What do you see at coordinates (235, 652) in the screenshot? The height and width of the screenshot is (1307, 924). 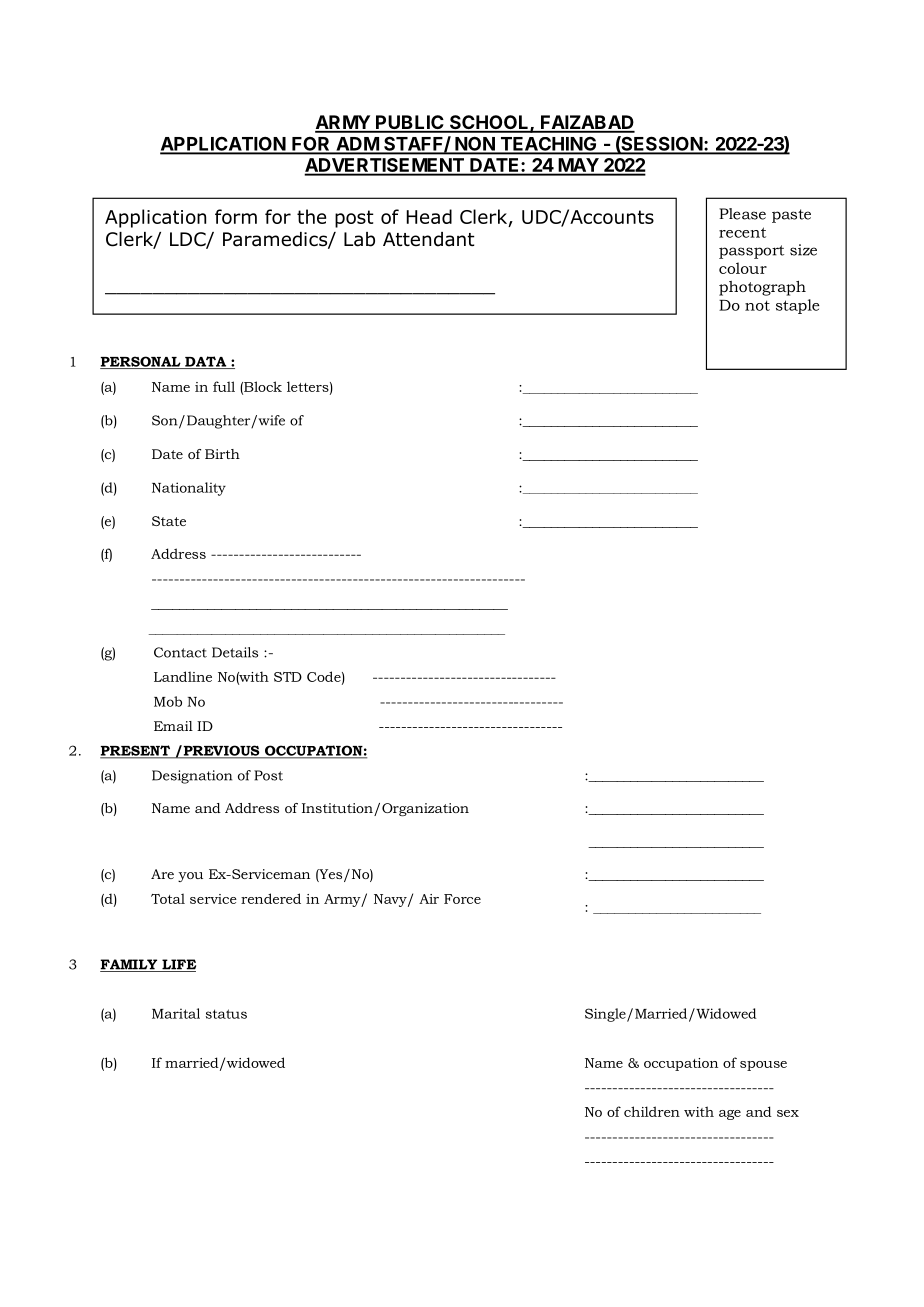 I see `Details` at bounding box center [235, 652].
